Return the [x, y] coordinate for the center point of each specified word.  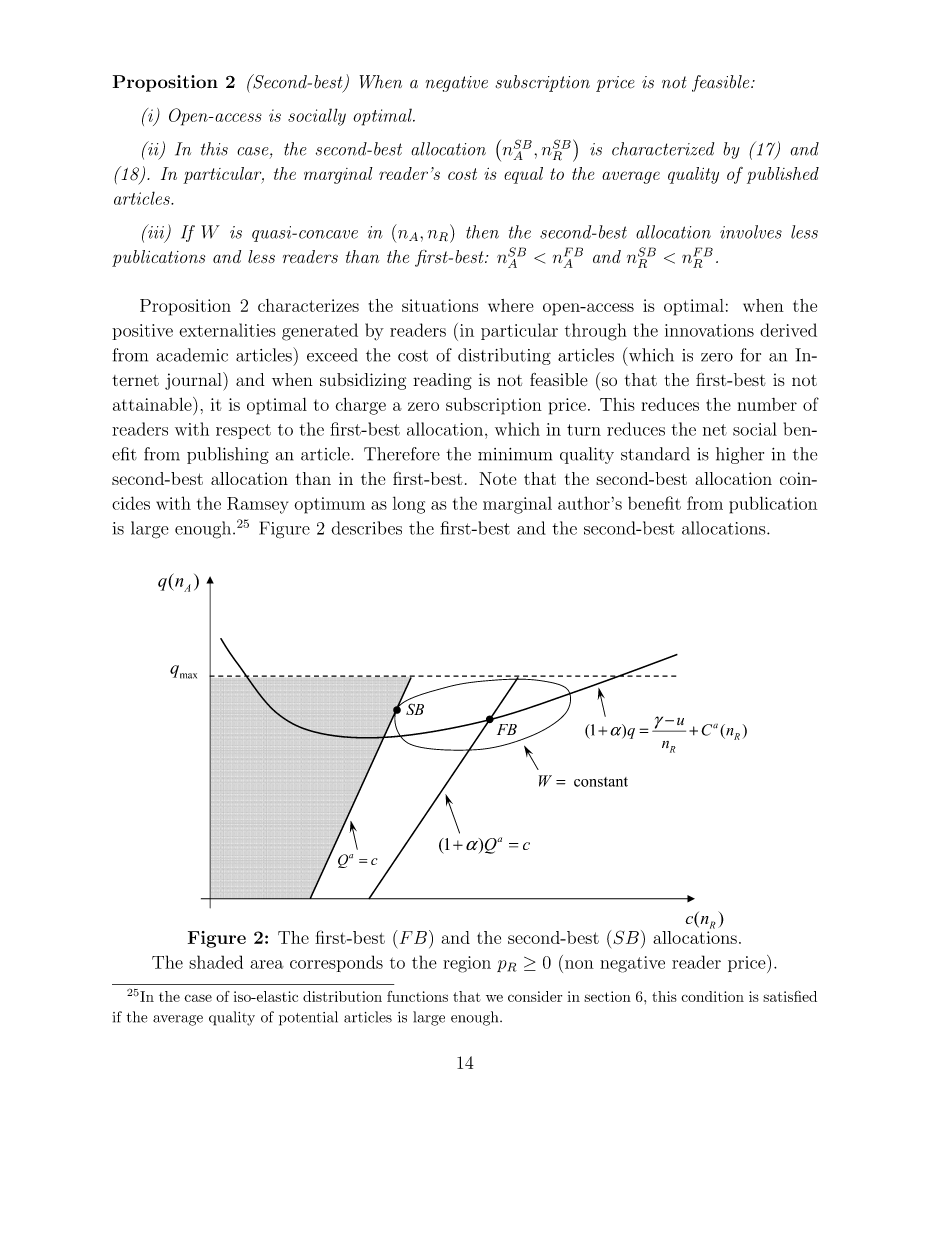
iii [155, 231]
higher [740, 455]
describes [366, 528]
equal [523, 175]
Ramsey [257, 505]
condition [712, 996]
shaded [216, 962]
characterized [663, 149]
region [467, 964]
